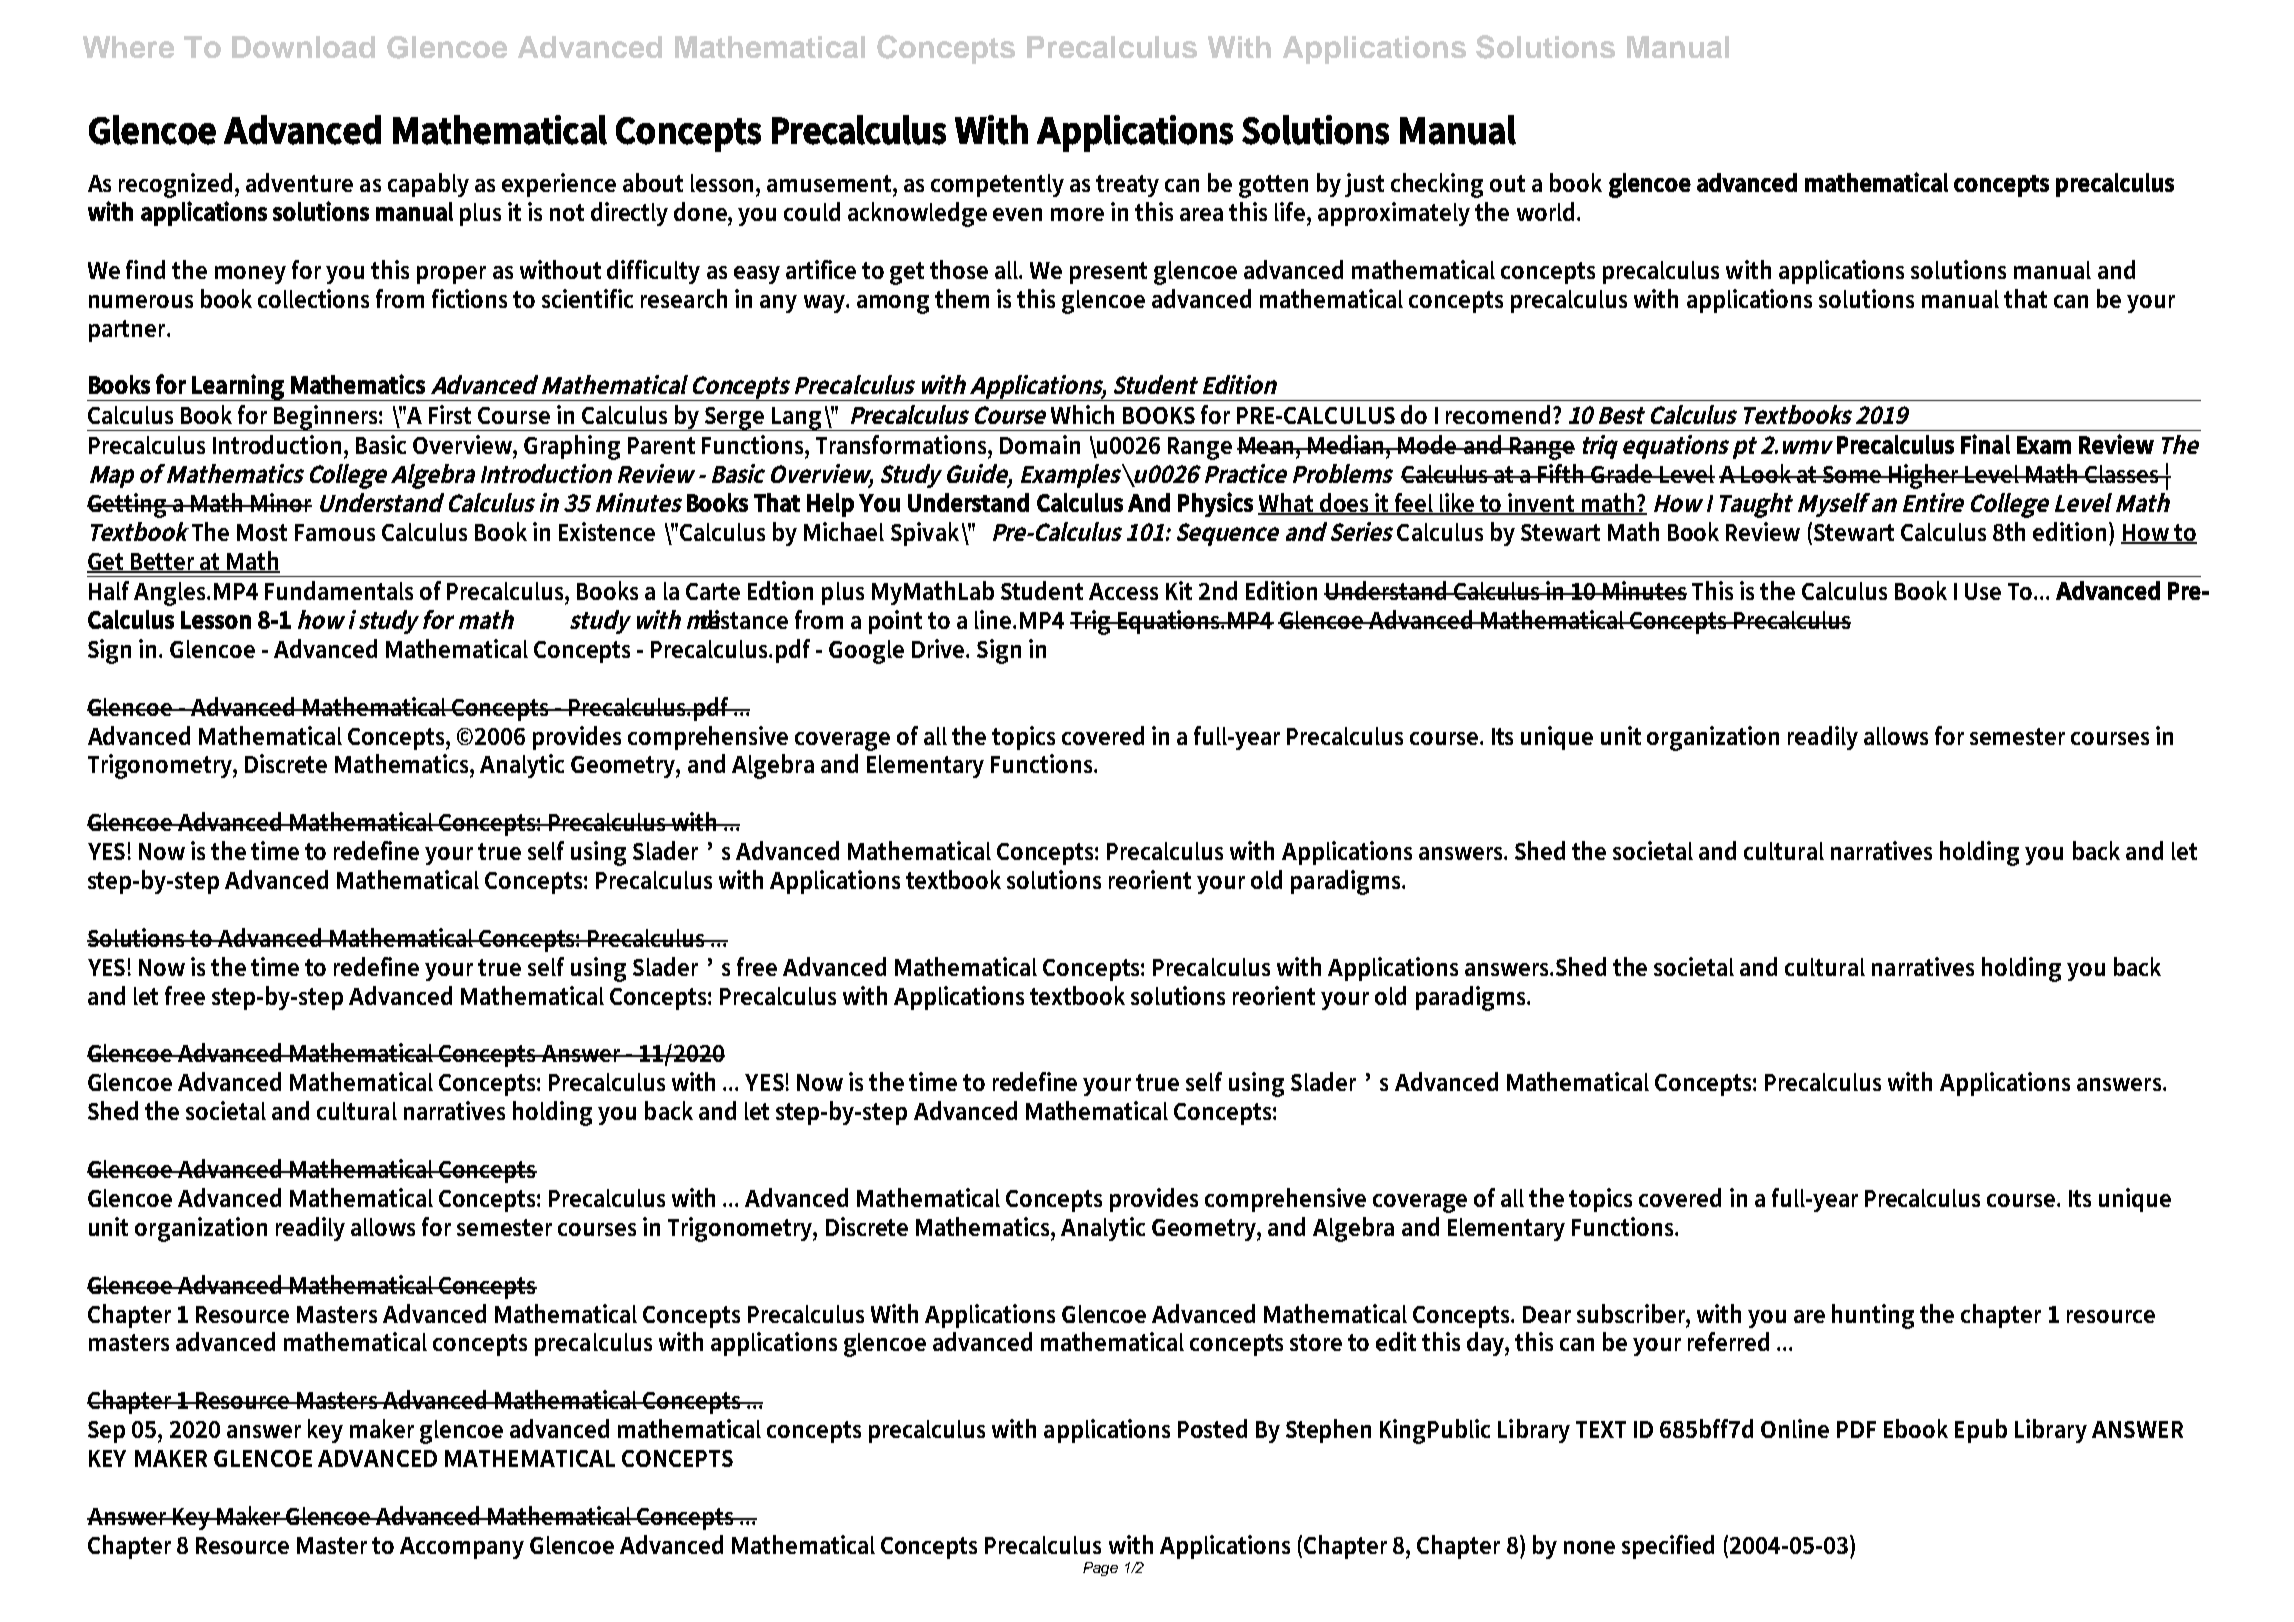 The height and width of the page is (1622, 2294). What do you see at coordinates (1316, 1342) in the page?
I see `store` at bounding box center [1316, 1342].
